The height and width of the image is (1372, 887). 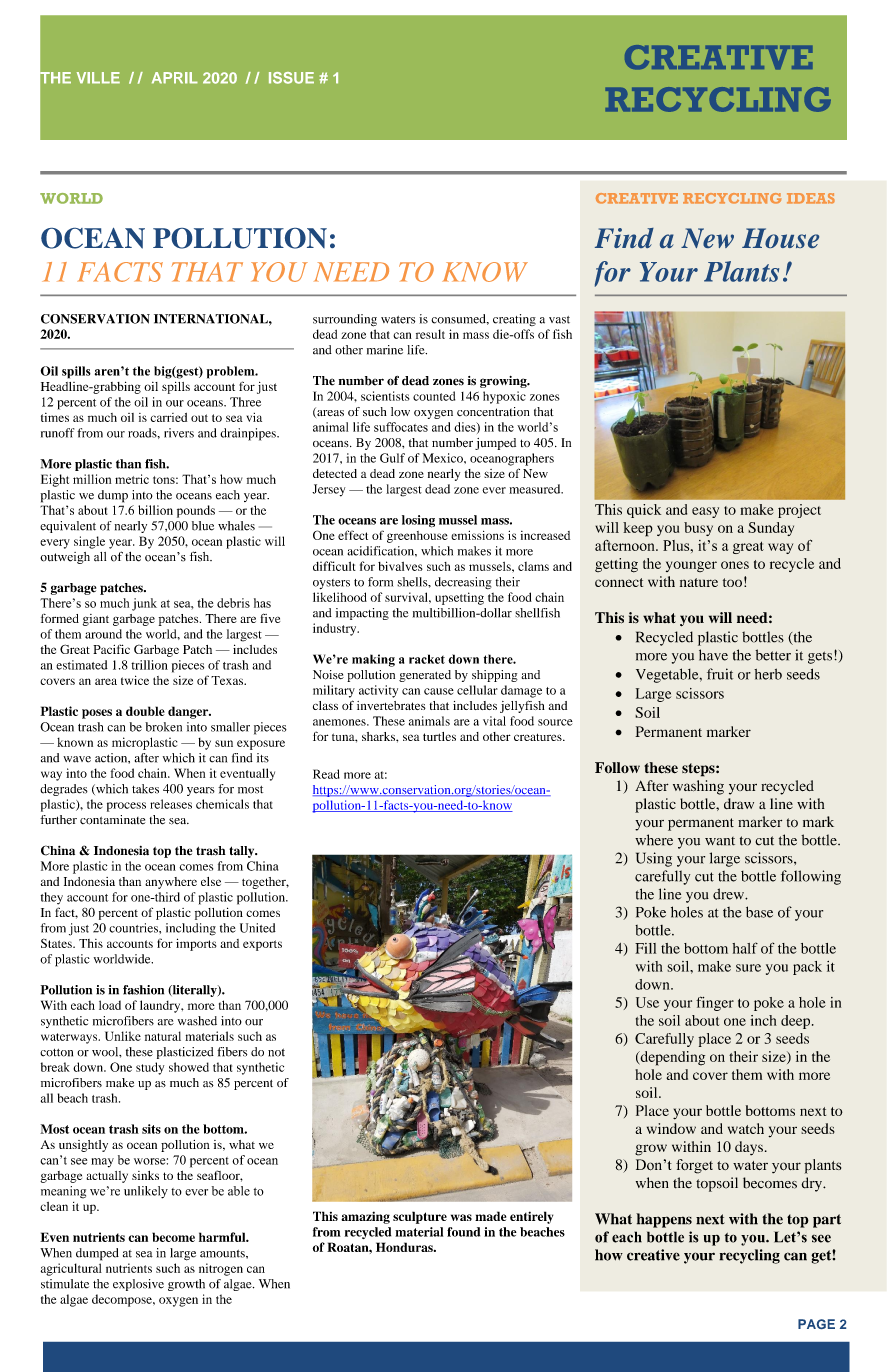 I want to click on cause, so click(x=439, y=691).
